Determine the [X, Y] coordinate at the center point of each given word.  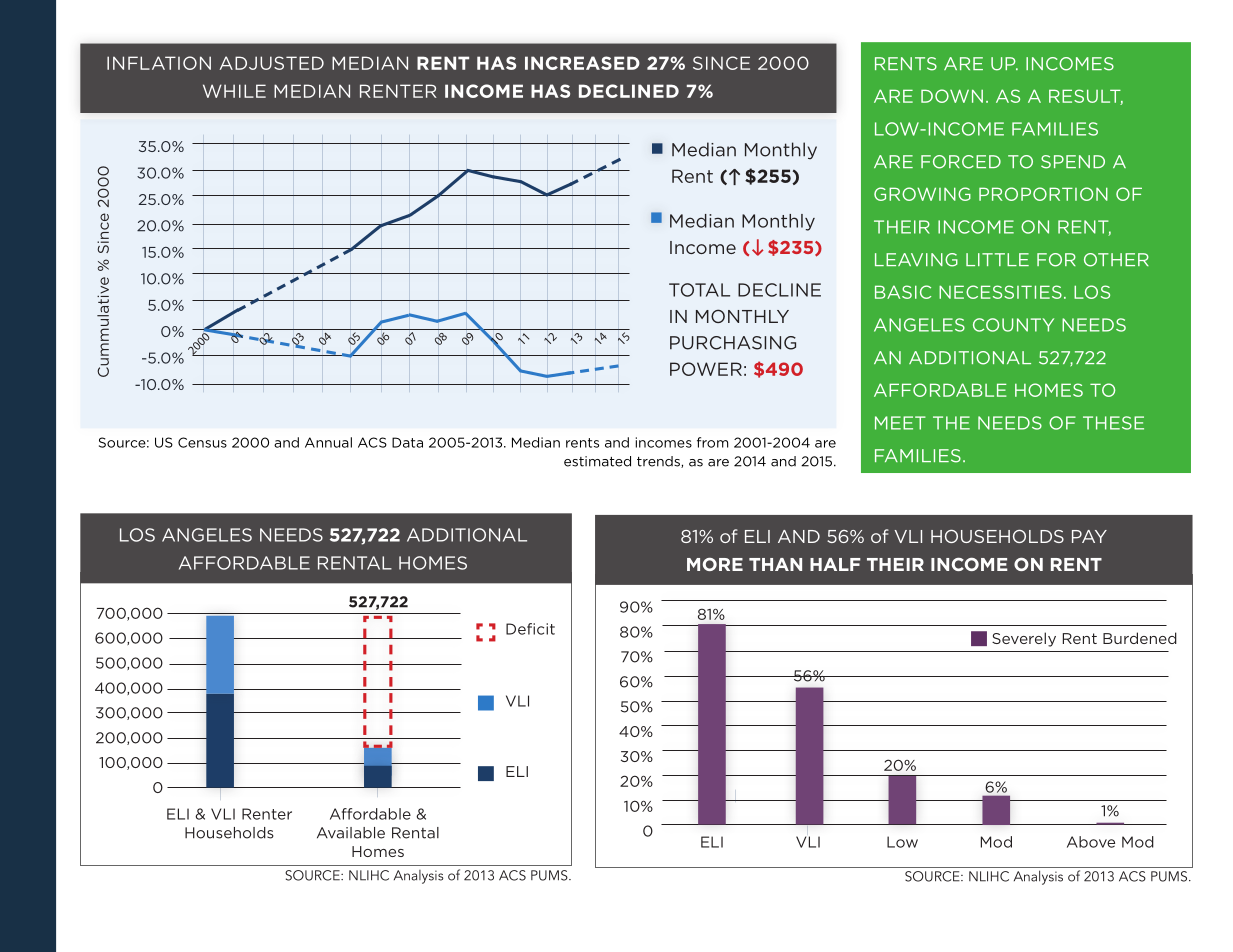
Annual [328, 442]
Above [1091, 842]
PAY [1089, 536]
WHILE [234, 91]
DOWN [952, 96]
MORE [715, 564]
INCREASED [582, 63]
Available [351, 833]
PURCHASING [733, 343]
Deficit [530, 629]
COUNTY [1013, 325]
